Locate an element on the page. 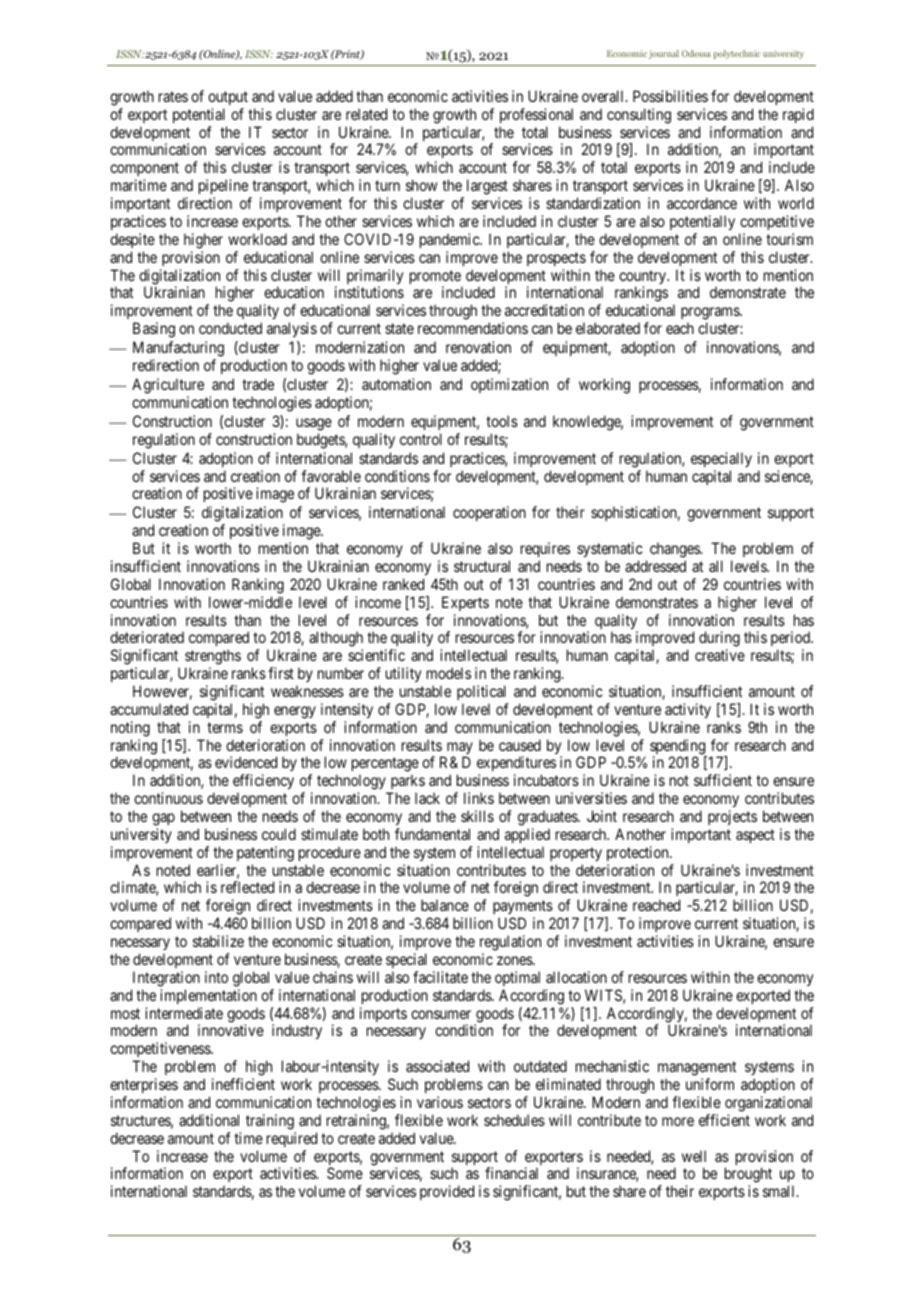 Image resolution: width=924 pixels, height=1308 pixels. strengths is located at coordinates (213, 658).
